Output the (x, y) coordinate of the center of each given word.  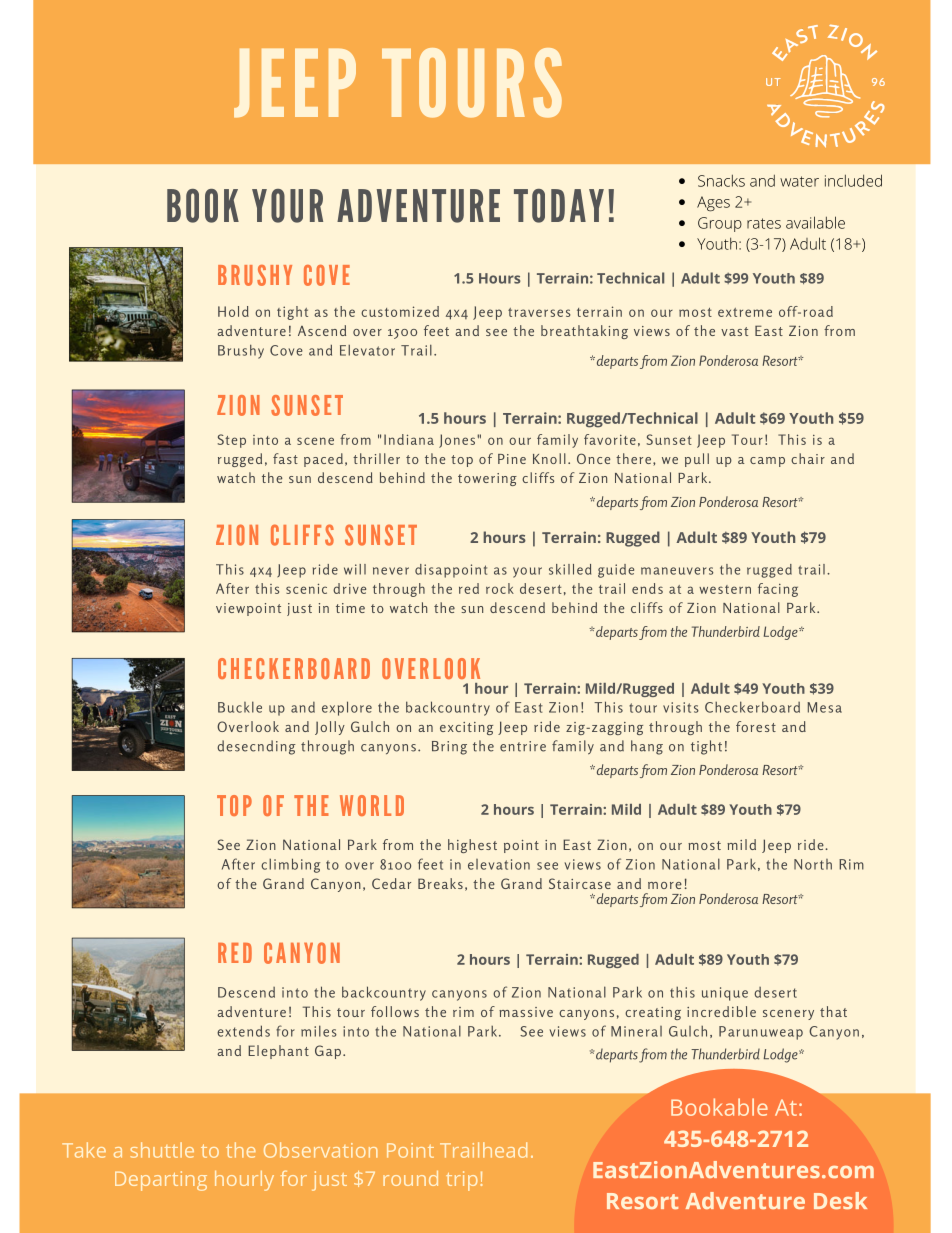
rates (764, 223)
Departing (161, 1181)
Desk (840, 1200)
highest (472, 846)
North (813, 864)
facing (778, 590)
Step (232, 441)
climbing (290, 865)
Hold (233, 311)
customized (400, 311)
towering (487, 479)
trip (461, 1181)
